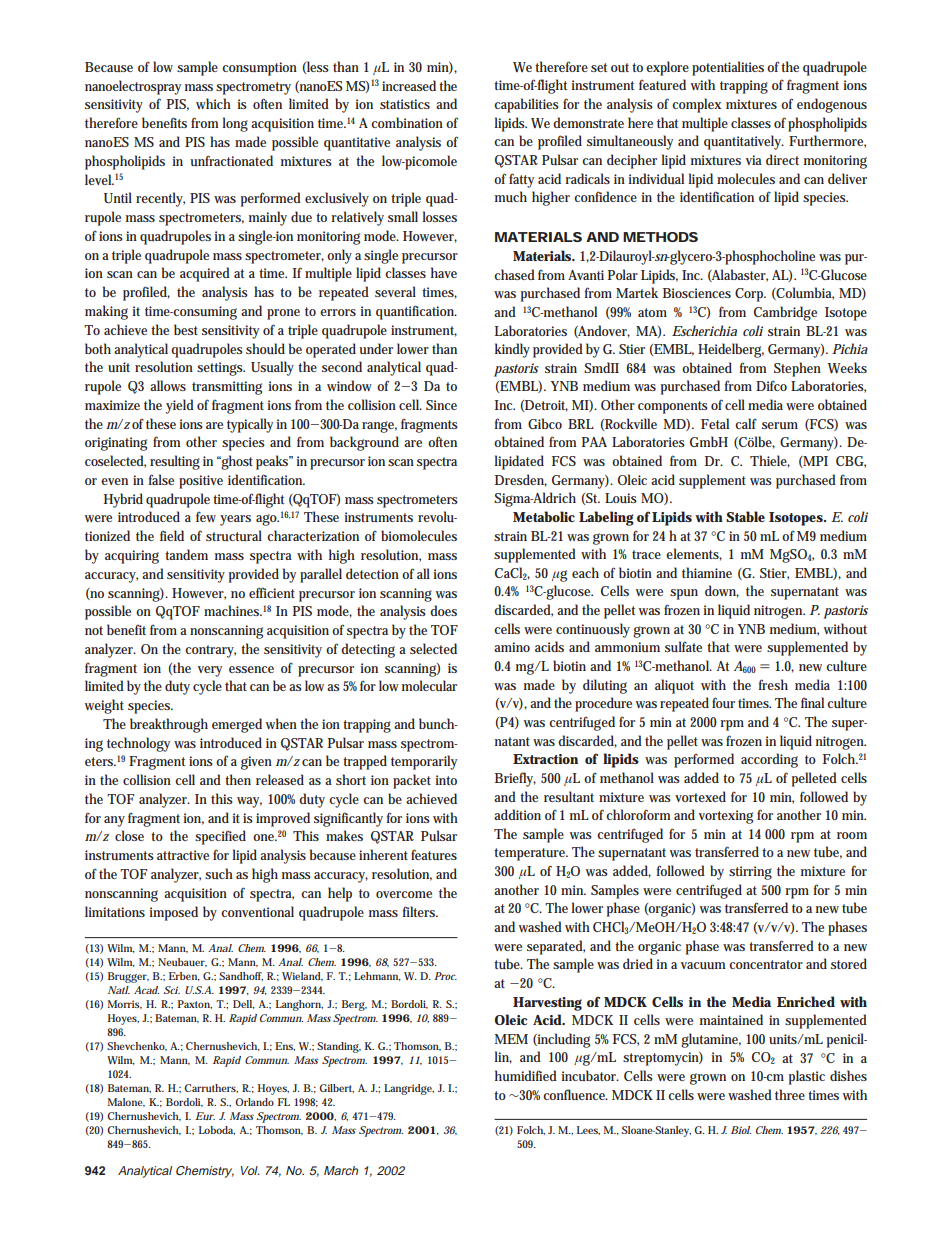  What do you see at coordinates (721, 590) in the screenshot?
I see `down` at bounding box center [721, 590].
